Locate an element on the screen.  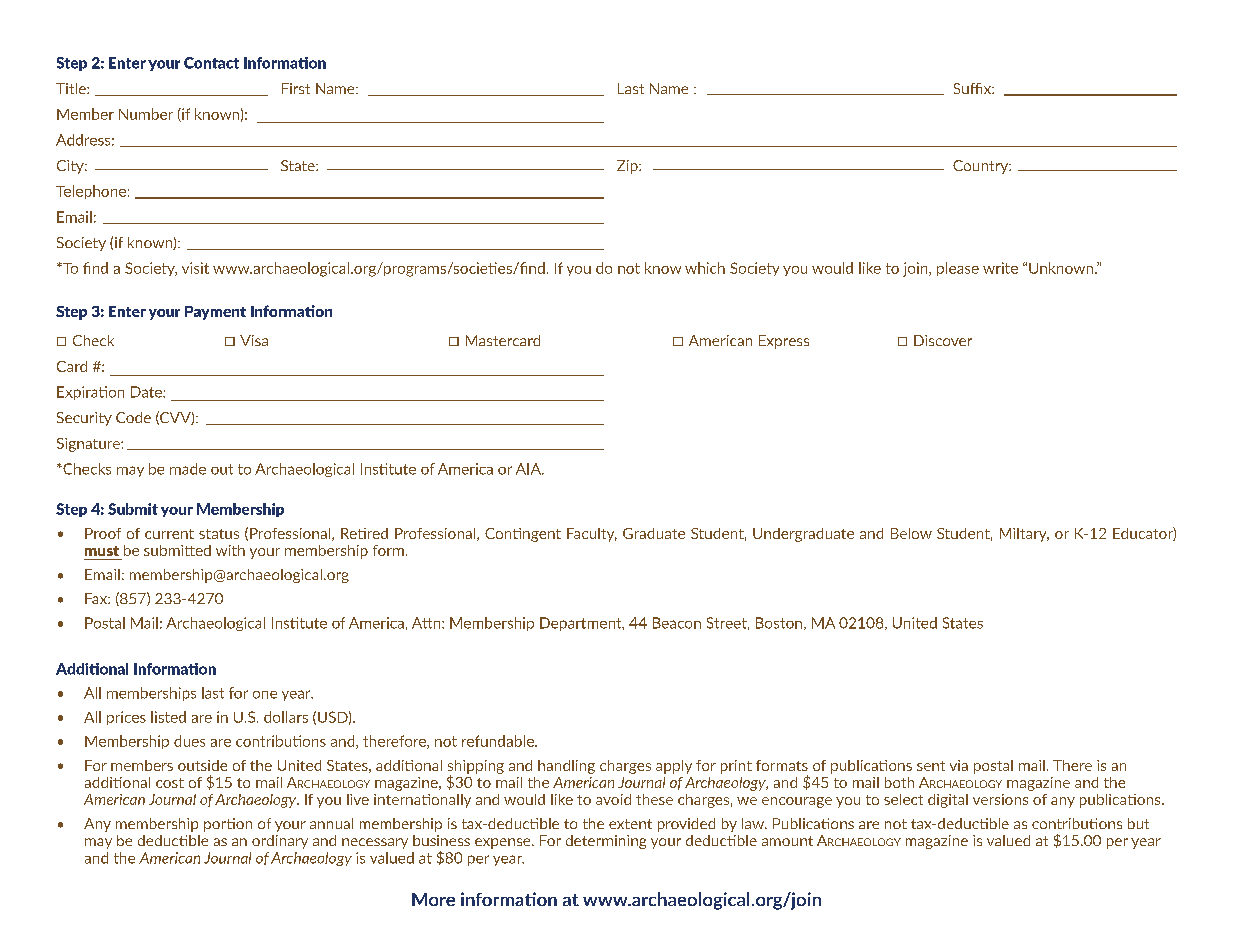
which is located at coordinates (705, 268).
